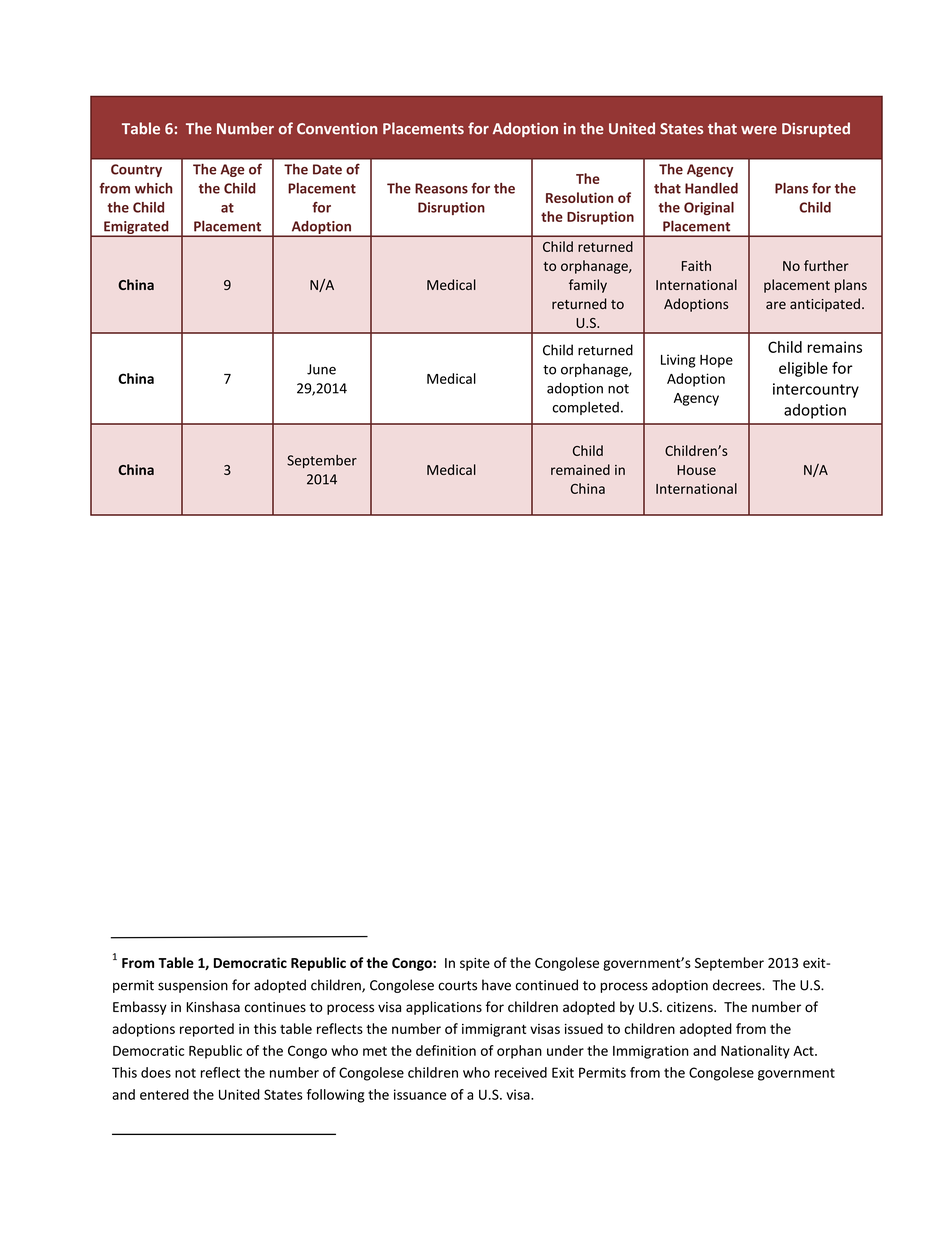 The height and width of the image is (1233, 952). I want to click on reported, so click(207, 1030).
